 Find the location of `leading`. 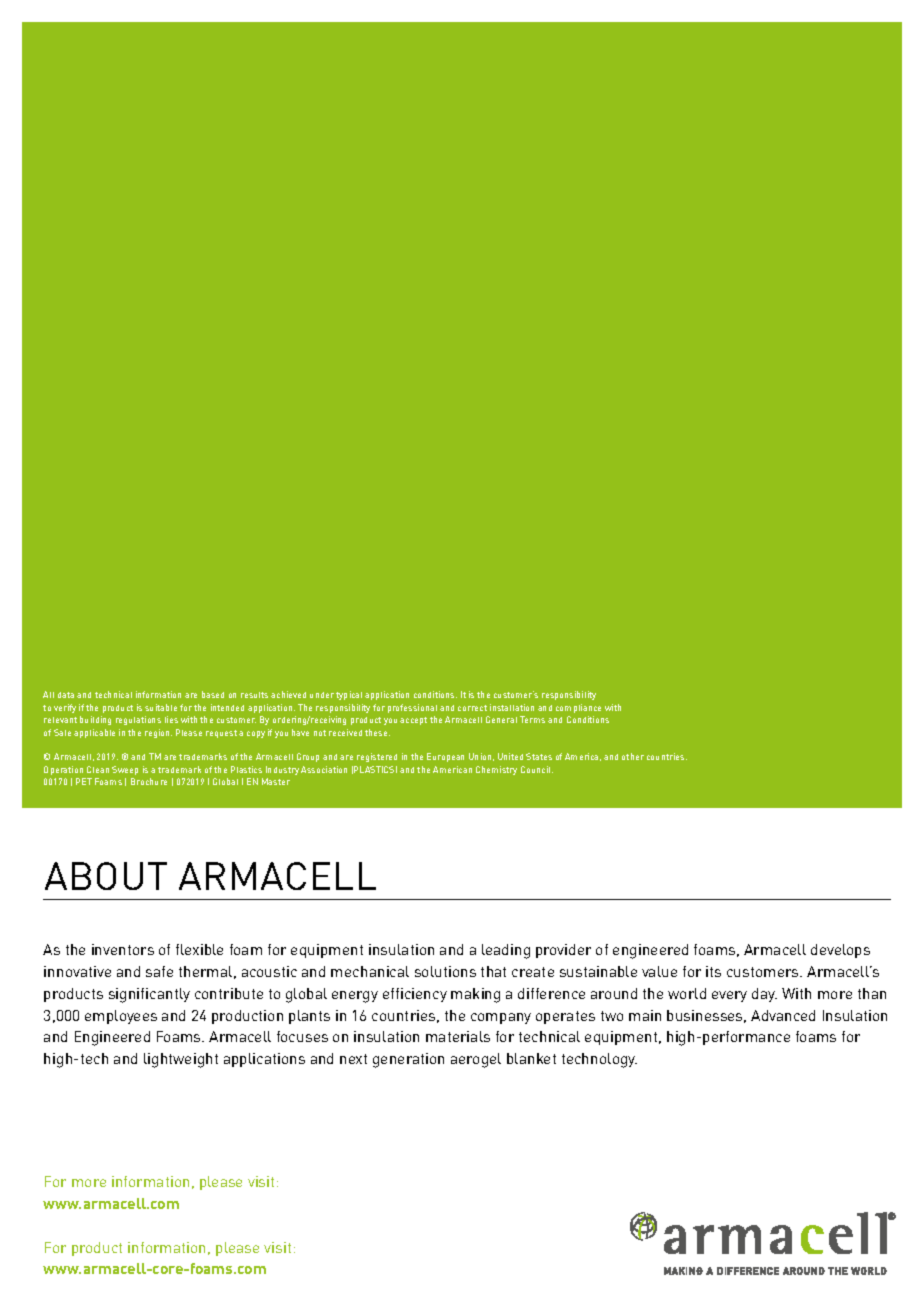

leading is located at coordinates (506, 951).
